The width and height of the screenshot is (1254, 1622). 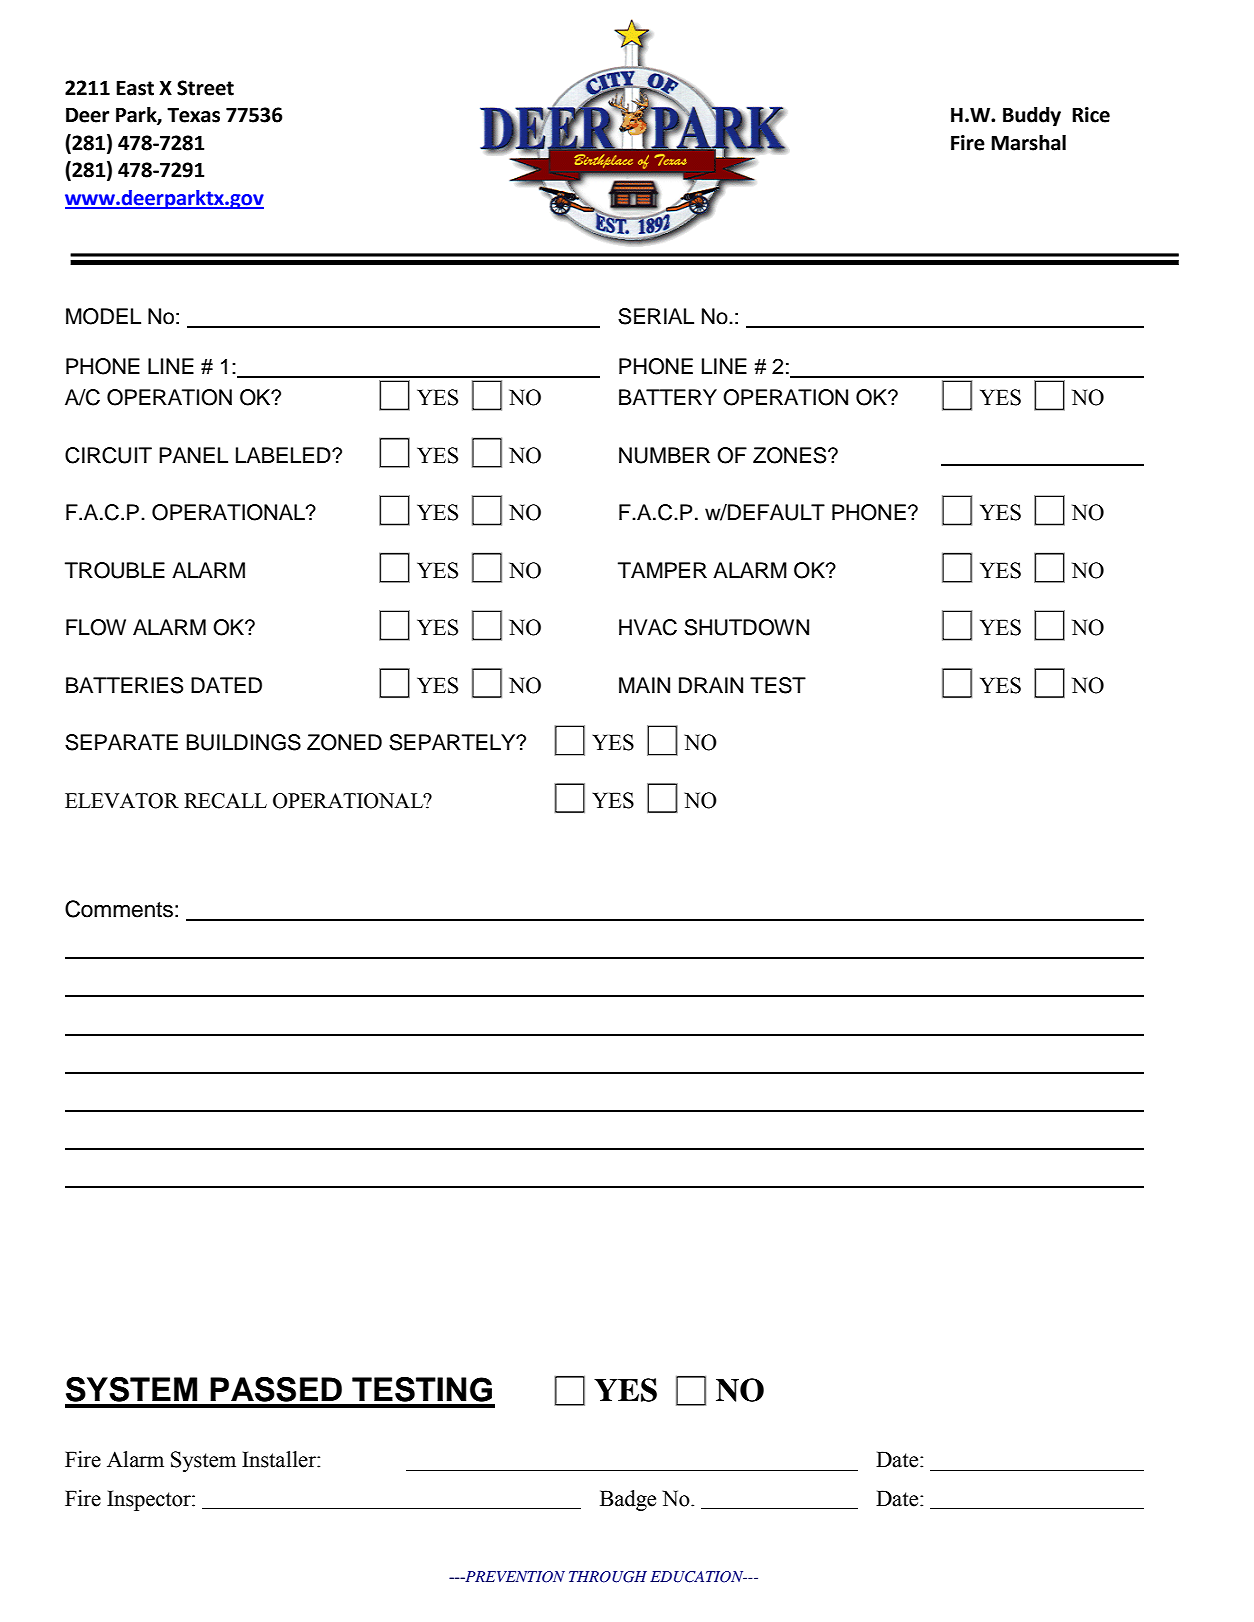 What do you see at coordinates (150, 1500) in the screenshot?
I see `Inspector` at bounding box center [150, 1500].
